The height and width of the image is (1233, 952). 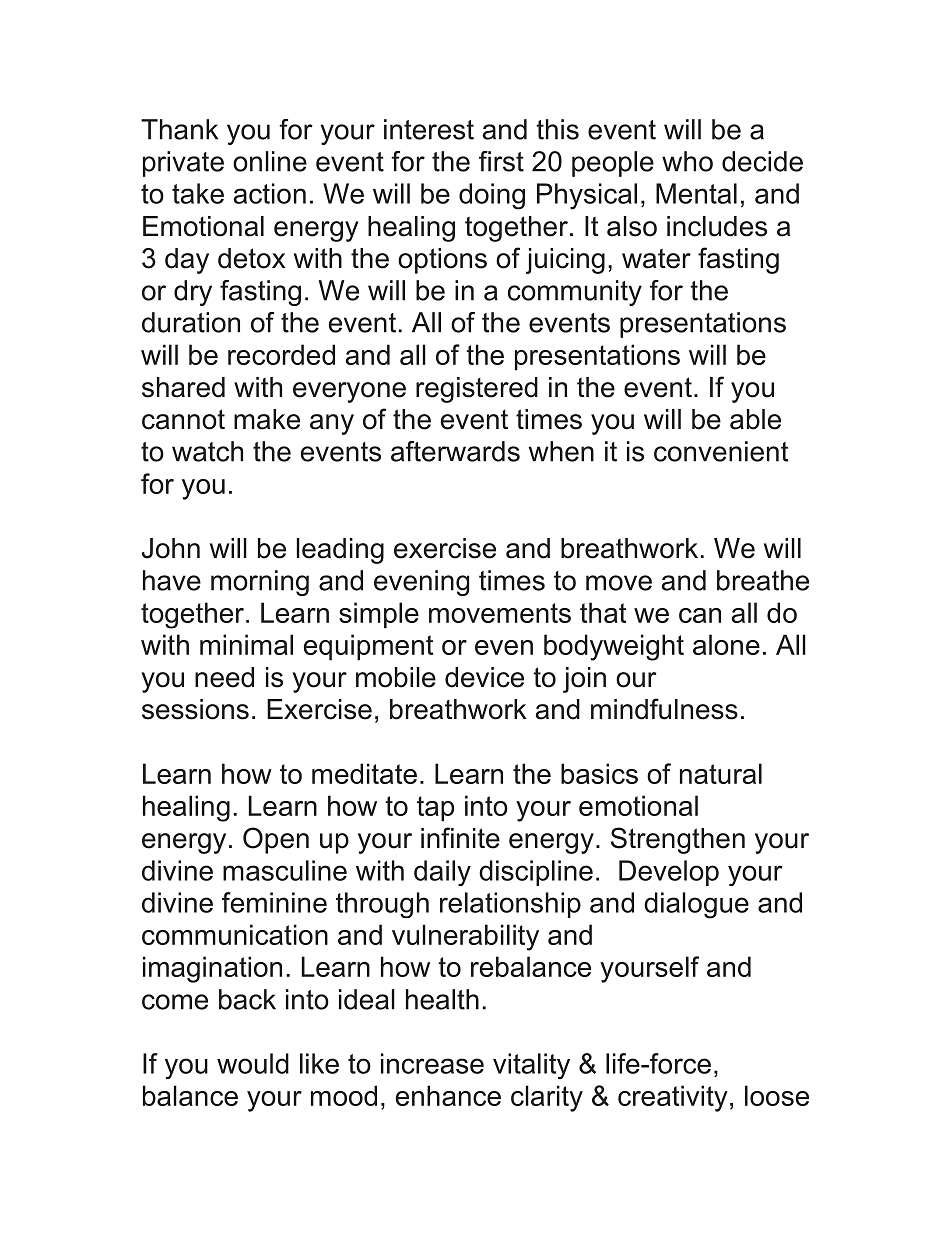 What do you see at coordinates (673, 1098) in the image?
I see `creativity` at bounding box center [673, 1098].
